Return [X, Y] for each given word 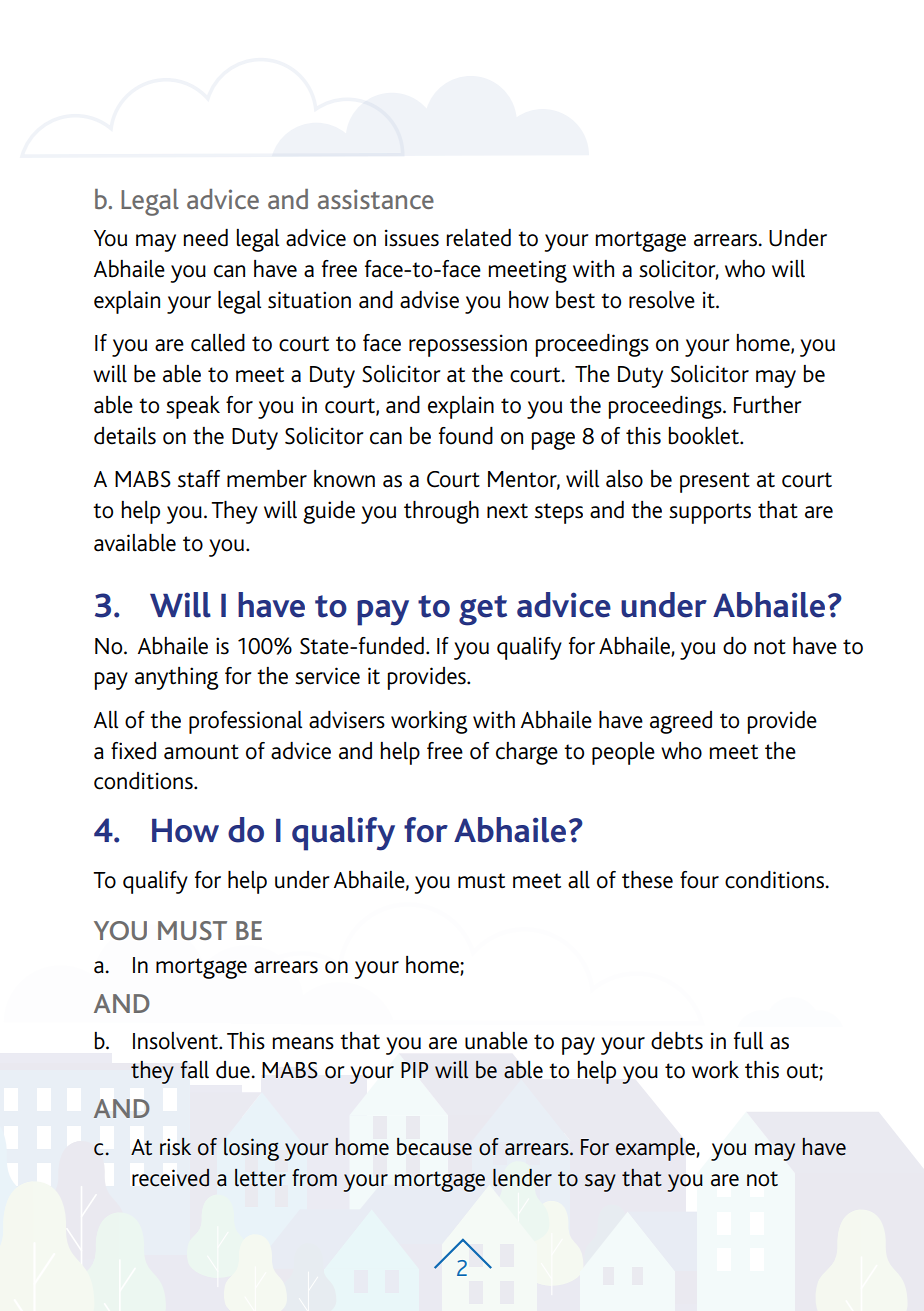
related [479, 238]
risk [175, 1147]
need [206, 238]
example [655, 1149]
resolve [662, 300]
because [434, 1147]
